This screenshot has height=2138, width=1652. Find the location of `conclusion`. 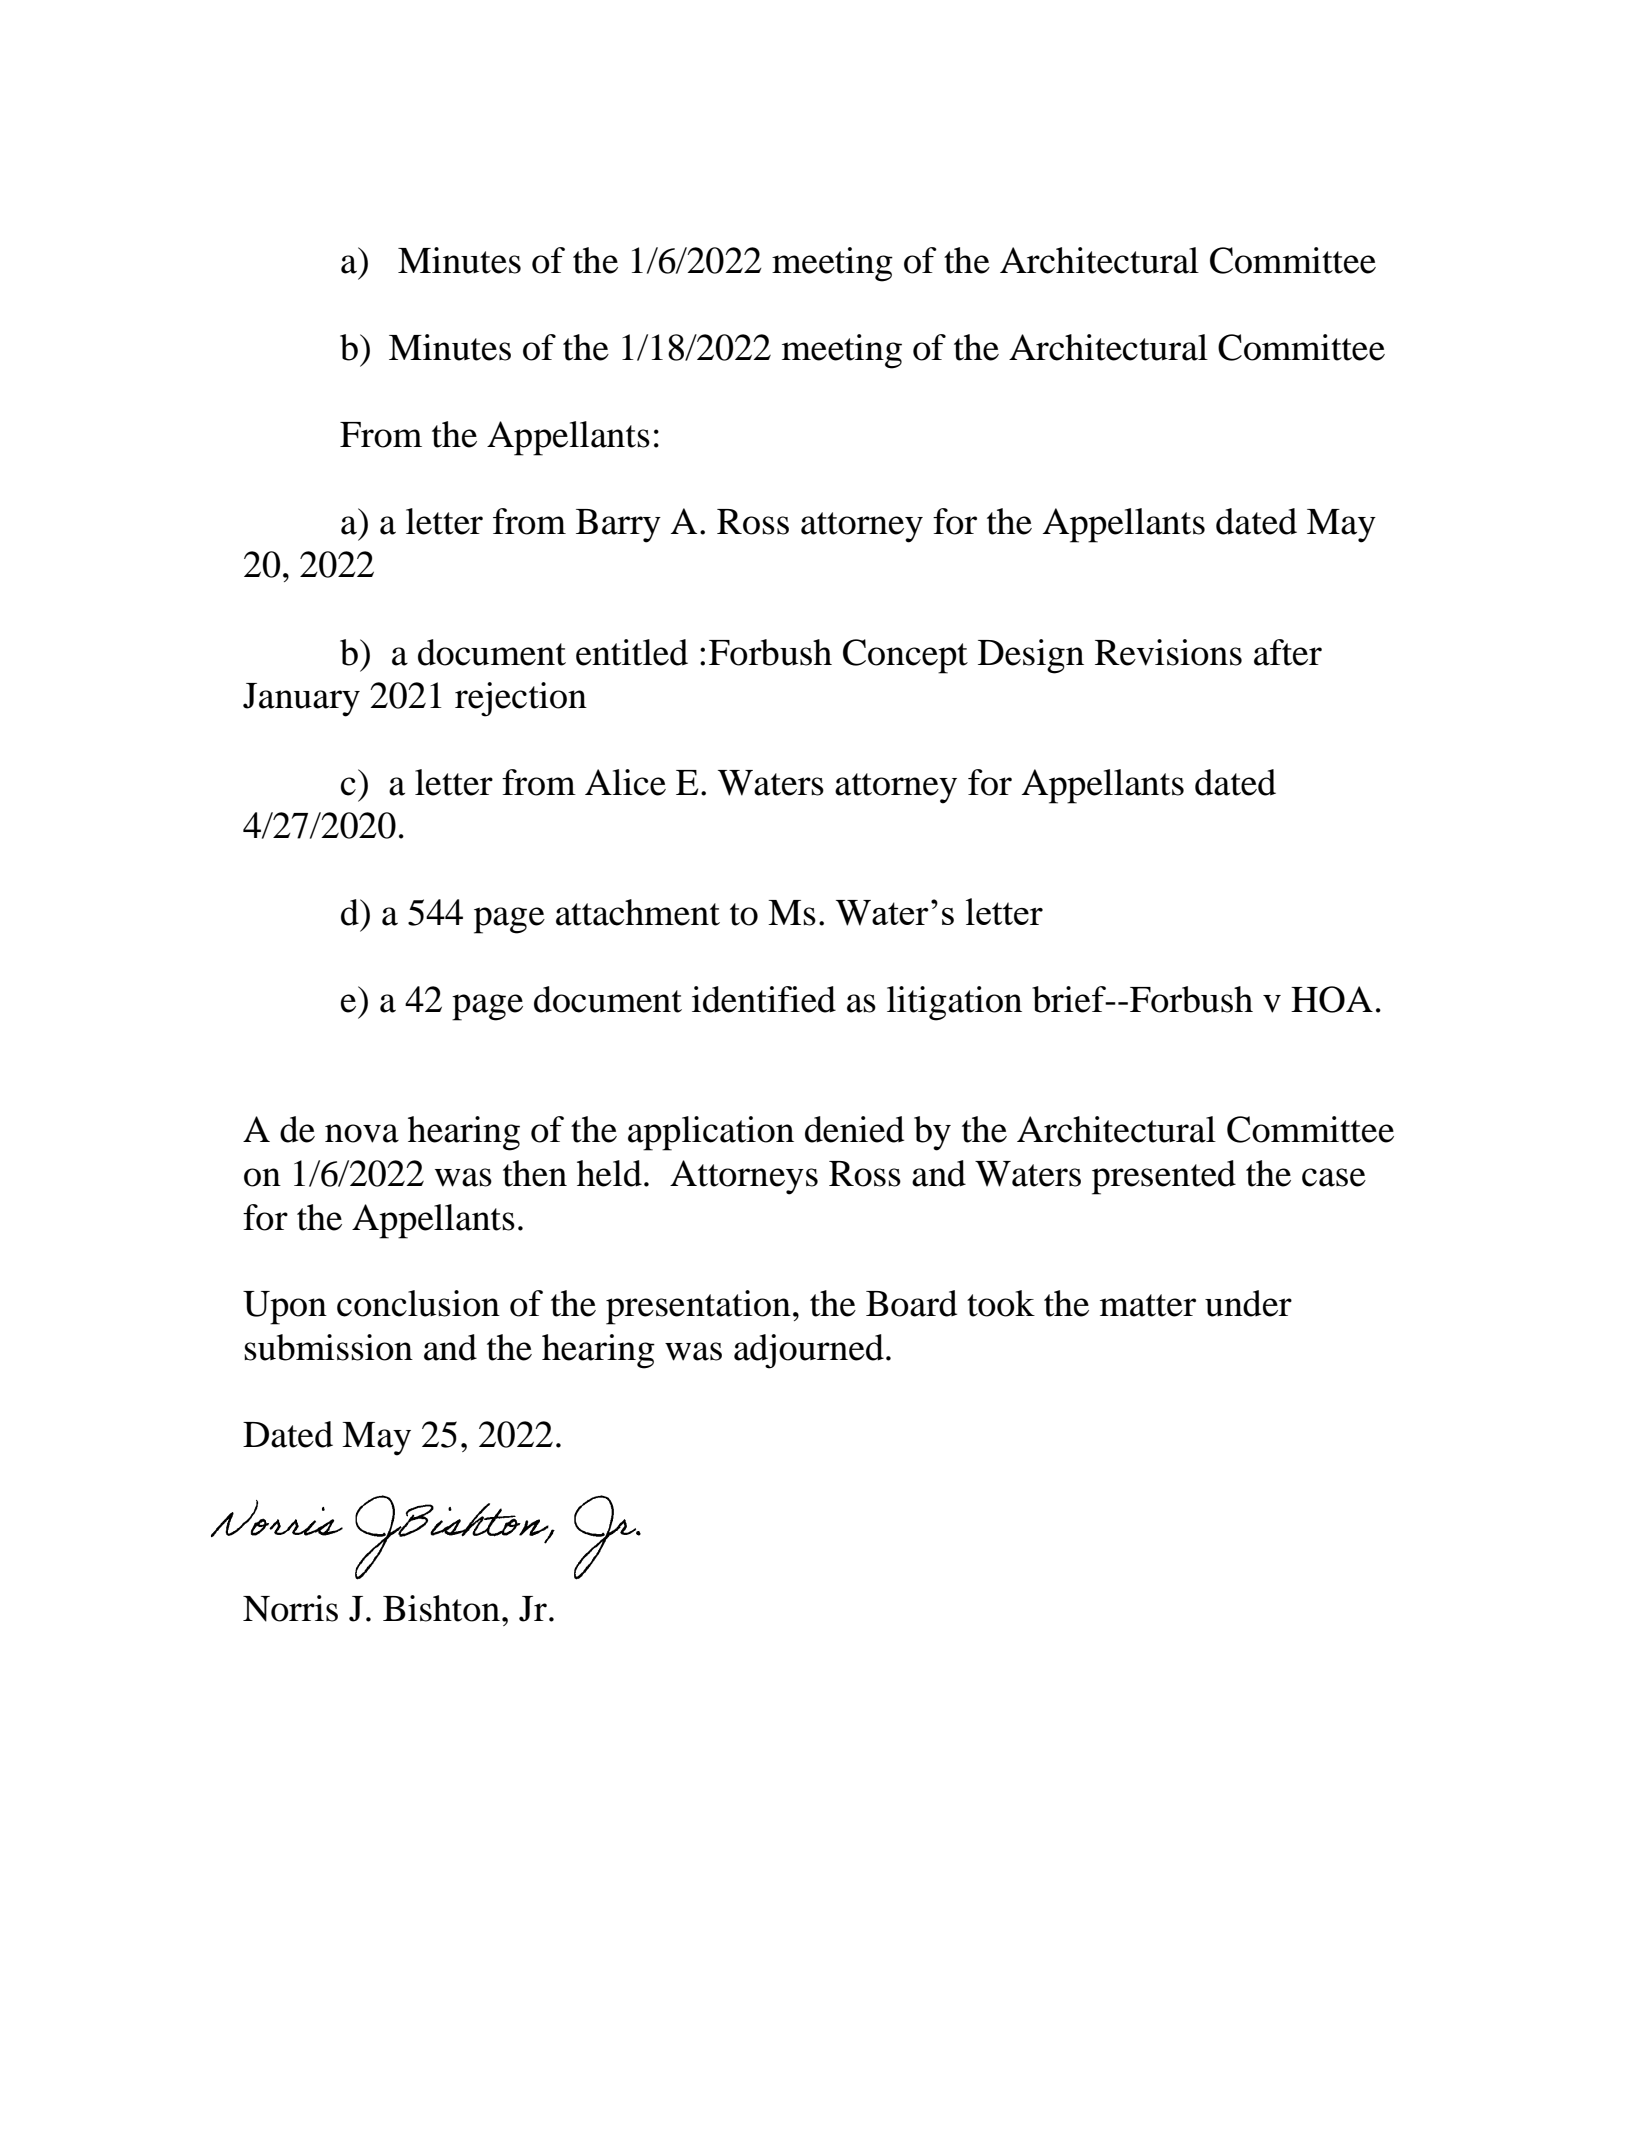

conclusion is located at coordinates (418, 1303).
